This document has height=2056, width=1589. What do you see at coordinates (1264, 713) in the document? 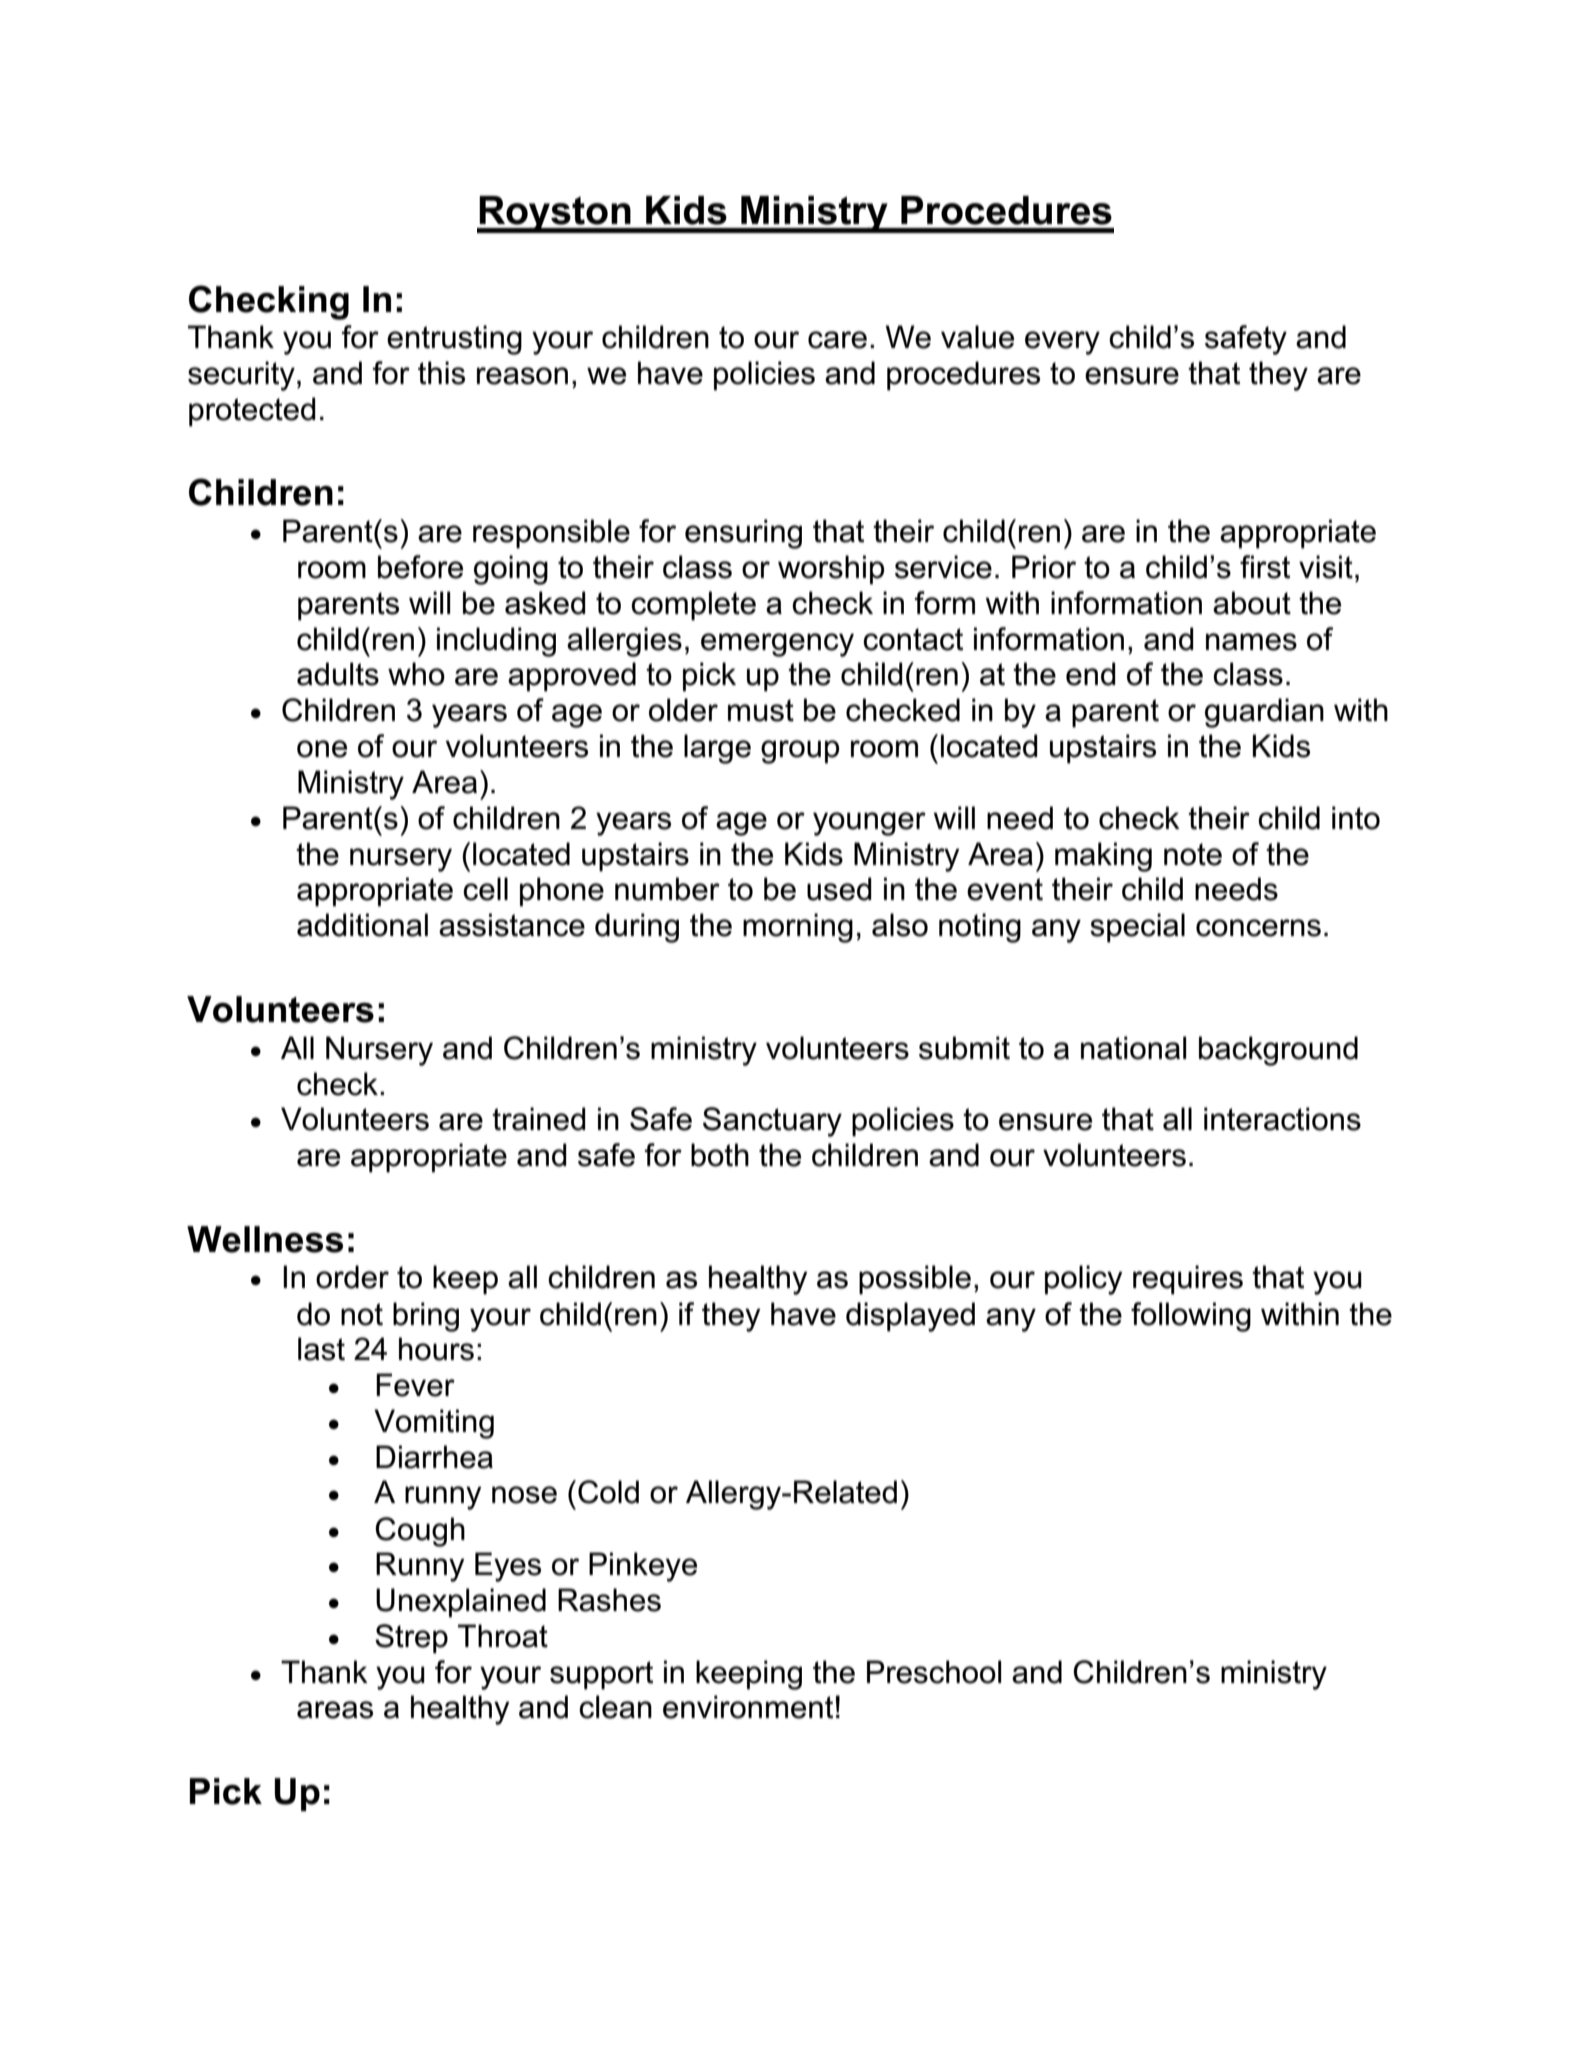
I see `guardian` at bounding box center [1264, 713].
